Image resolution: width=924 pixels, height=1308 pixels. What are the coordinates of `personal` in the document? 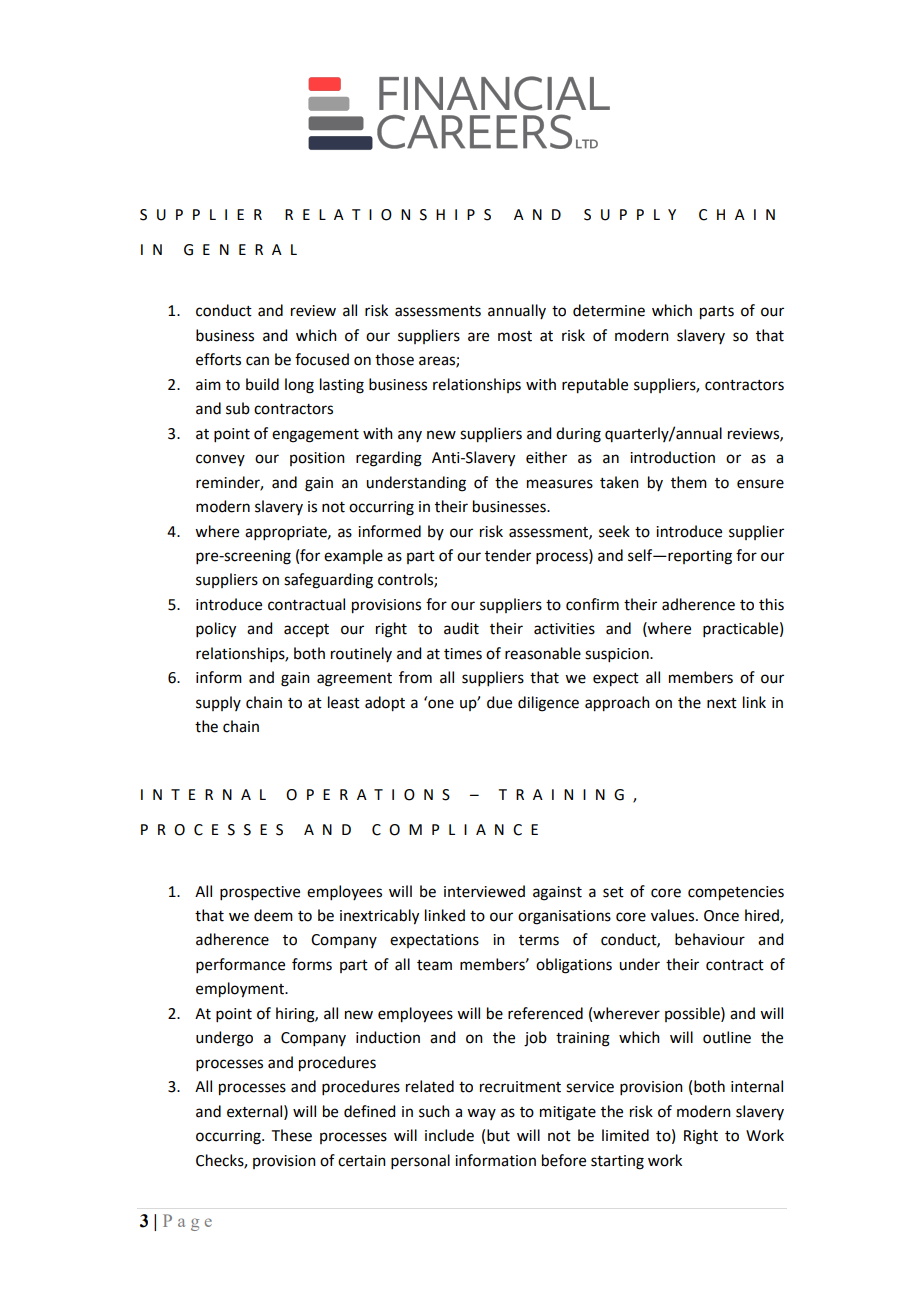 It's located at (420, 1161).
